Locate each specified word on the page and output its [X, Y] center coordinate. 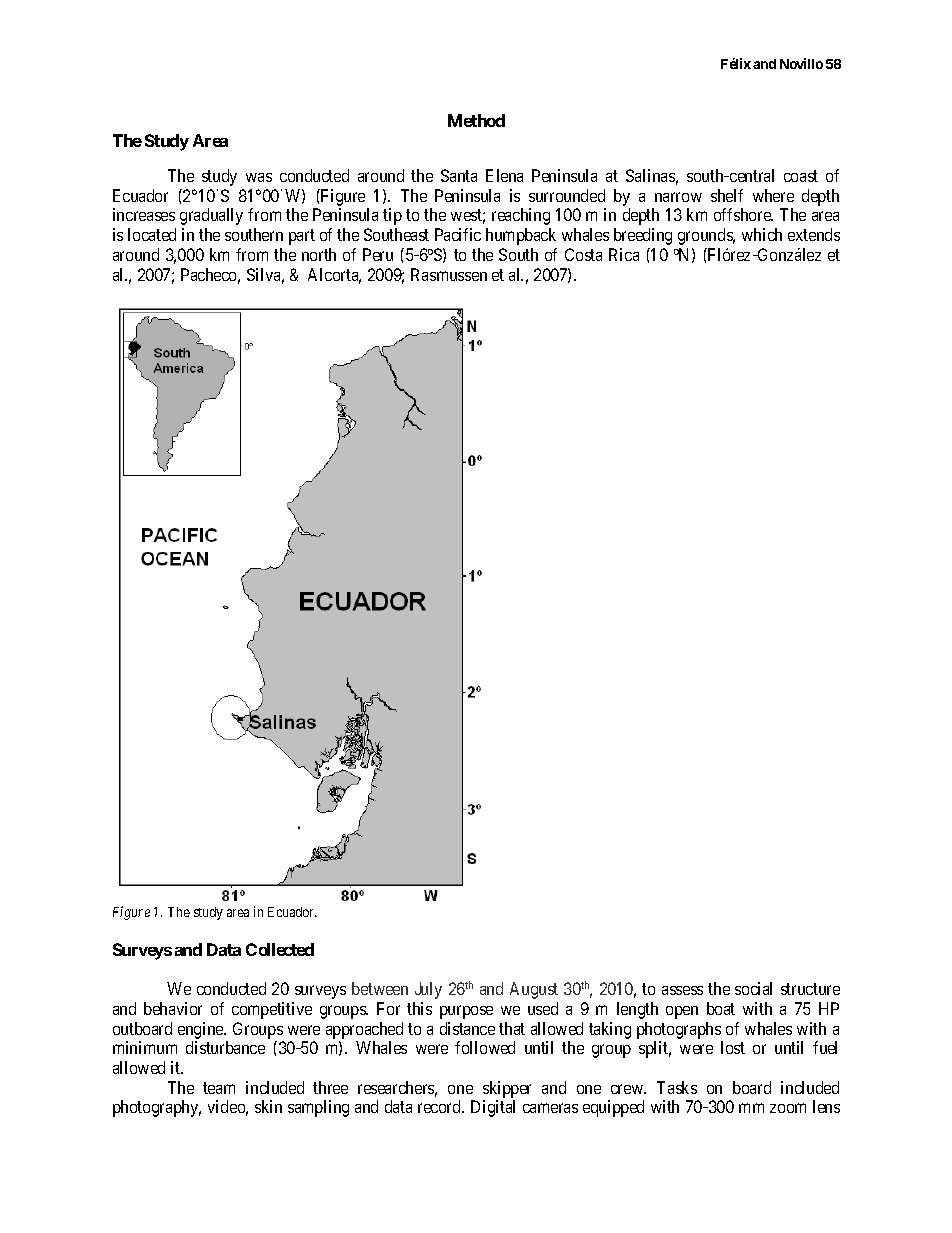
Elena [504, 175]
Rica [624, 254]
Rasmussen [449, 274]
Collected [280, 949]
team [219, 1088]
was [259, 177]
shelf [727, 195]
